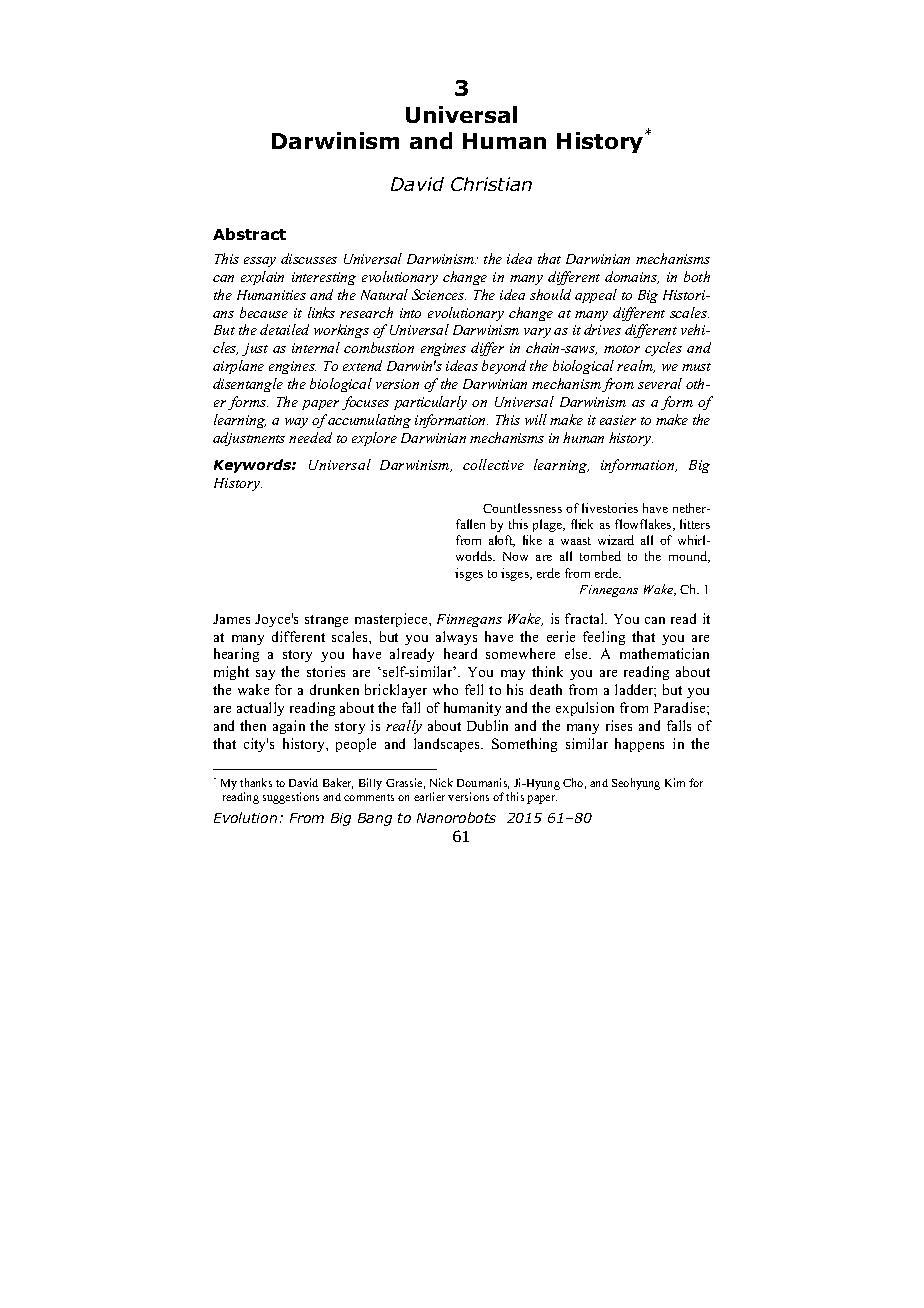  I want to click on needed, so click(310, 437).
